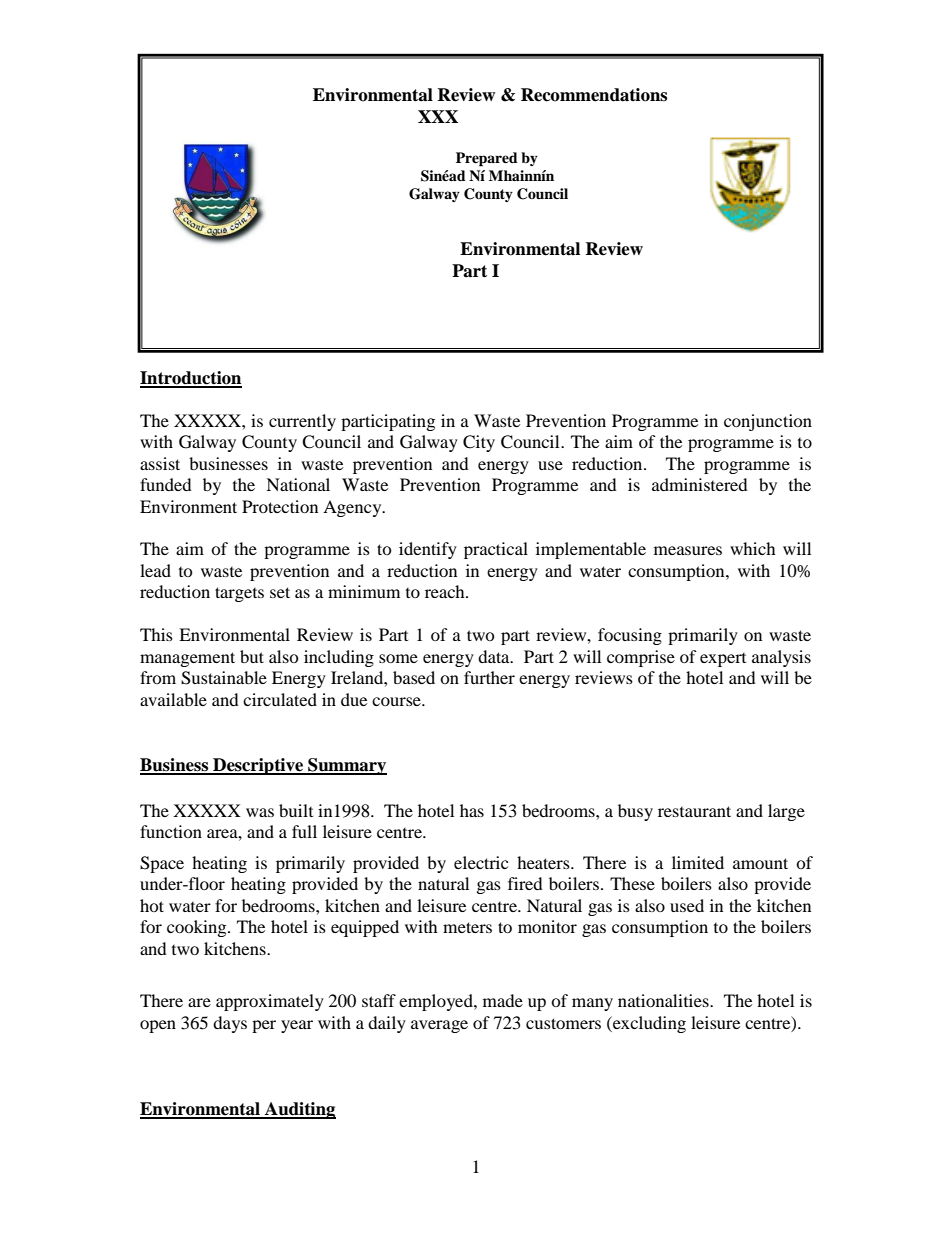  What do you see at coordinates (239, 594) in the screenshot?
I see `targets` at bounding box center [239, 594].
